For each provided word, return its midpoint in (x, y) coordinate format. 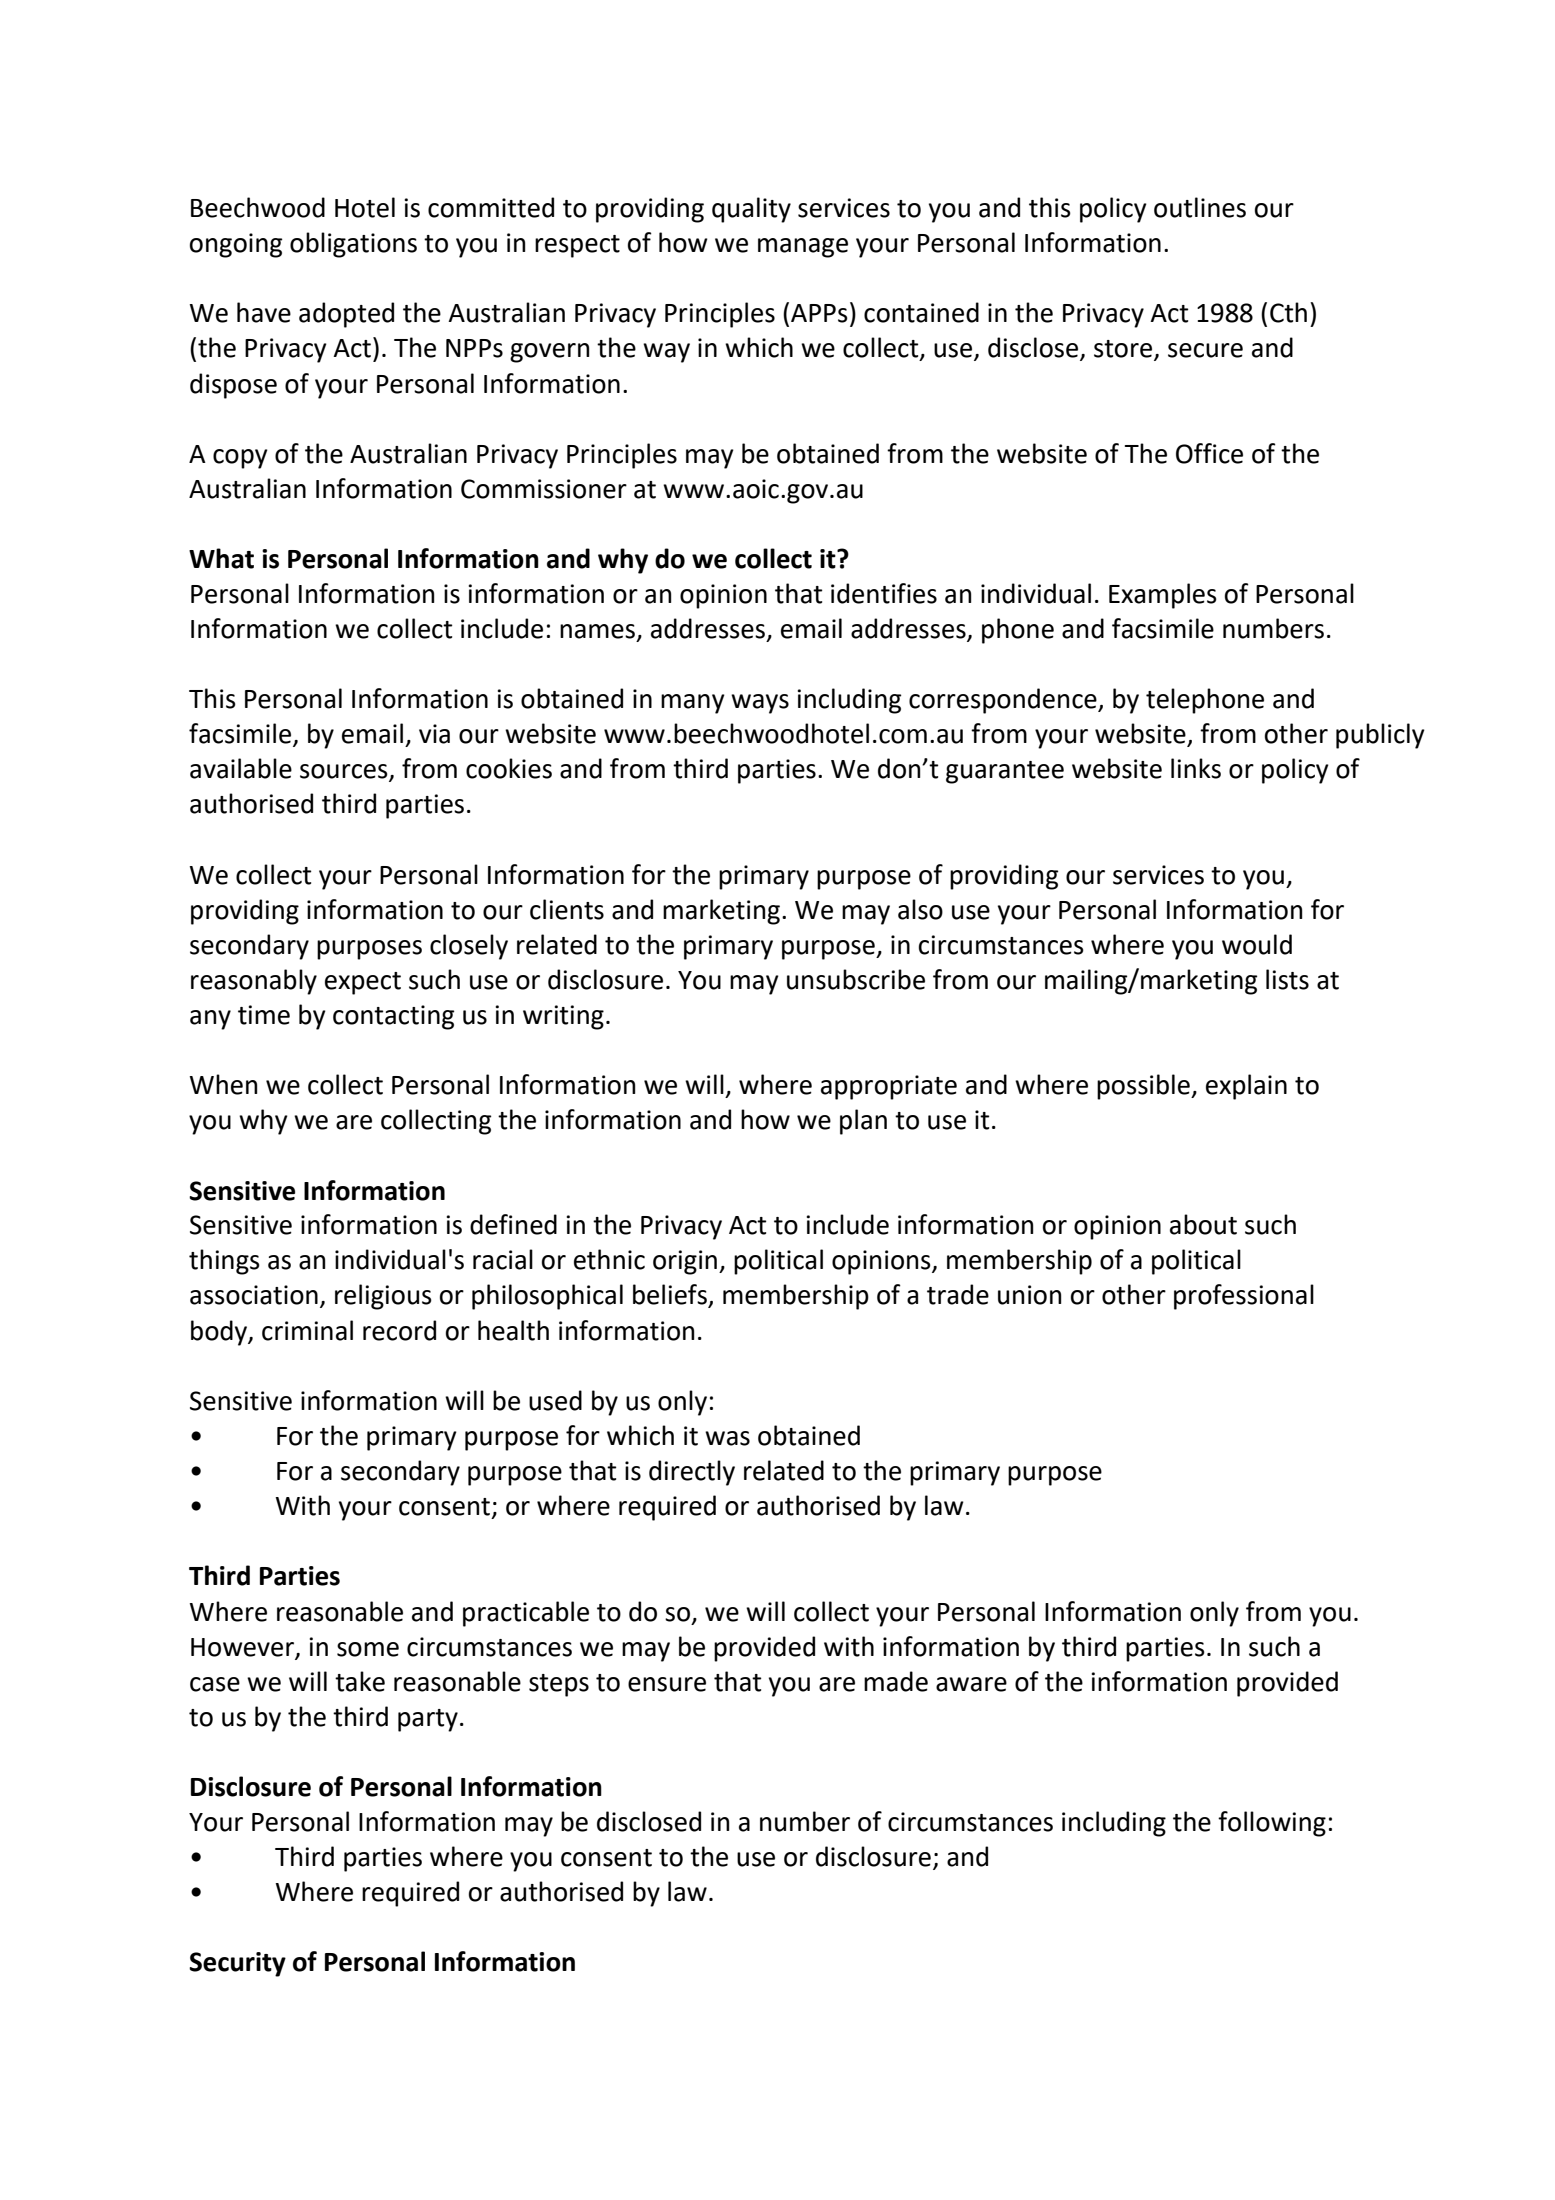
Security (237, 1964)
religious (383, 1297)
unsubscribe (856, 979)
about (1203, 1224)
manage (803, 248)
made (896, 1681)
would (1257, 944)
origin (685, 1262)
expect (363, 983)
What (221, 558)
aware (971, 1684)
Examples (1163, 596)
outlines (1200, 207)
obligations (353, 245)
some (368, 1649)
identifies (884, 593)
